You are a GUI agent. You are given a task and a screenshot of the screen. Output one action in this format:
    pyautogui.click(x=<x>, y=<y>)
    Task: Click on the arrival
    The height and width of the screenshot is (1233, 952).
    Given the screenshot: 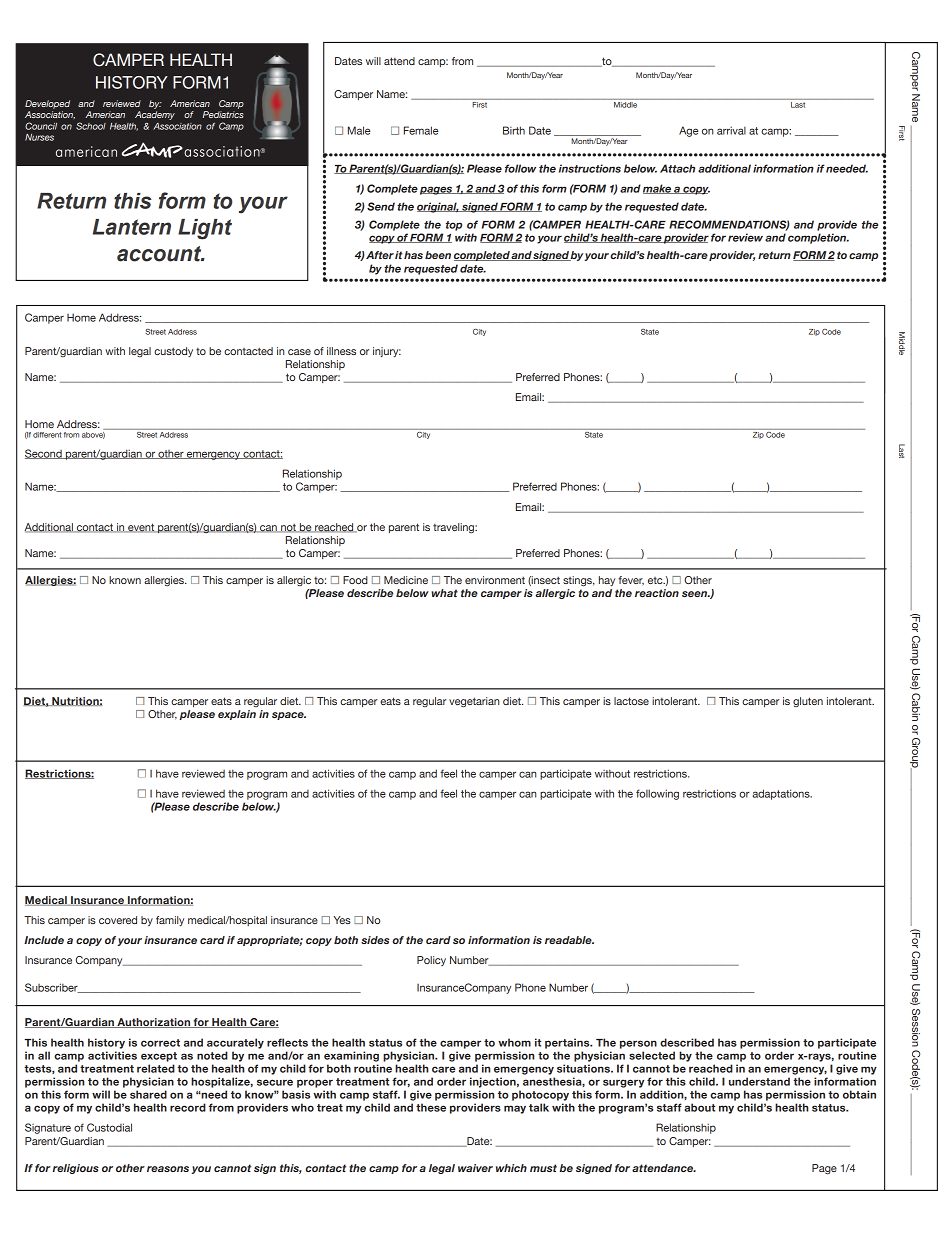 What is the action you would take?
    pyautogui.click(x=731, y=130)
